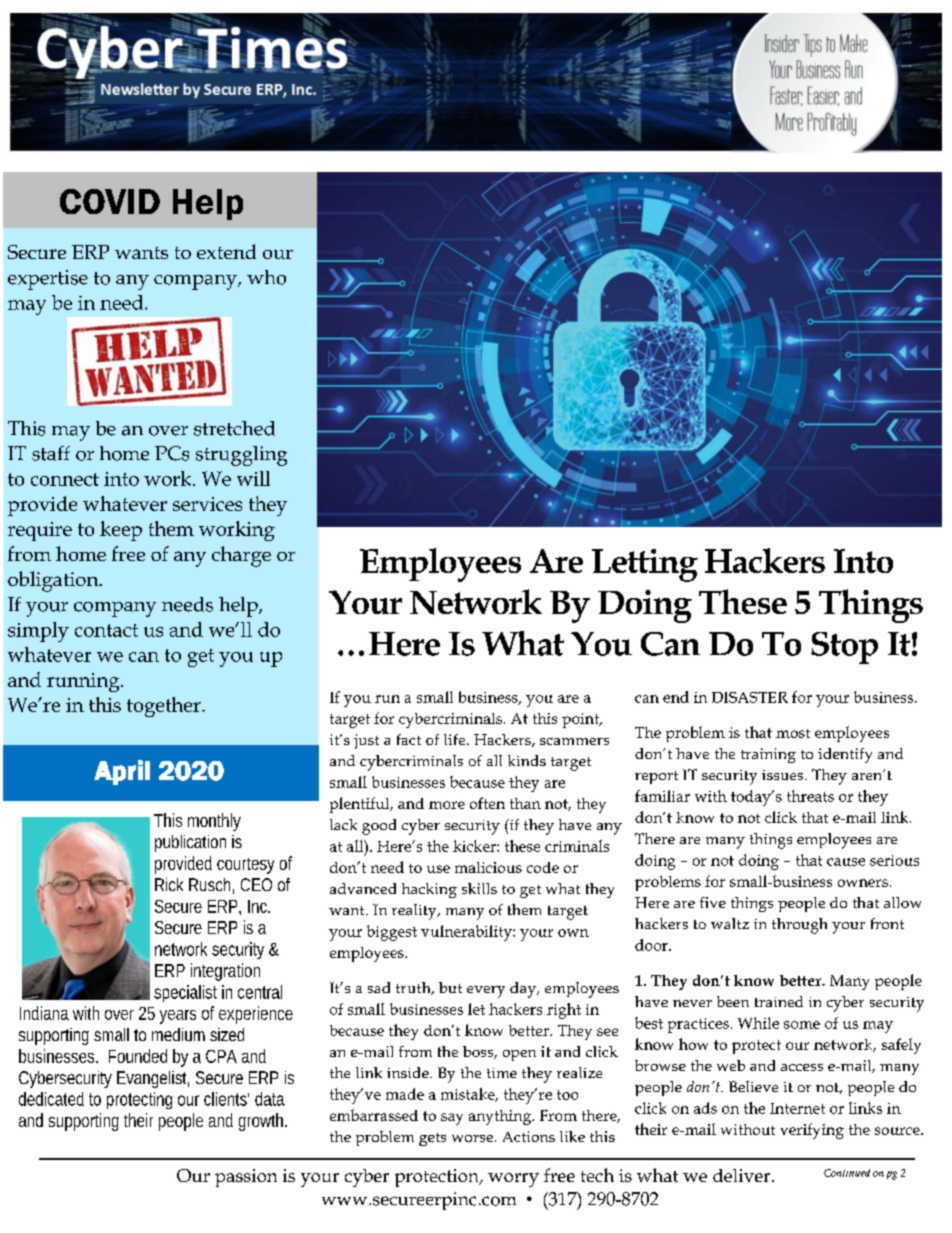  What do you see at coordinates (190, 843) in the screenshot?
I see `publication` at bounding box center [190, 843].
